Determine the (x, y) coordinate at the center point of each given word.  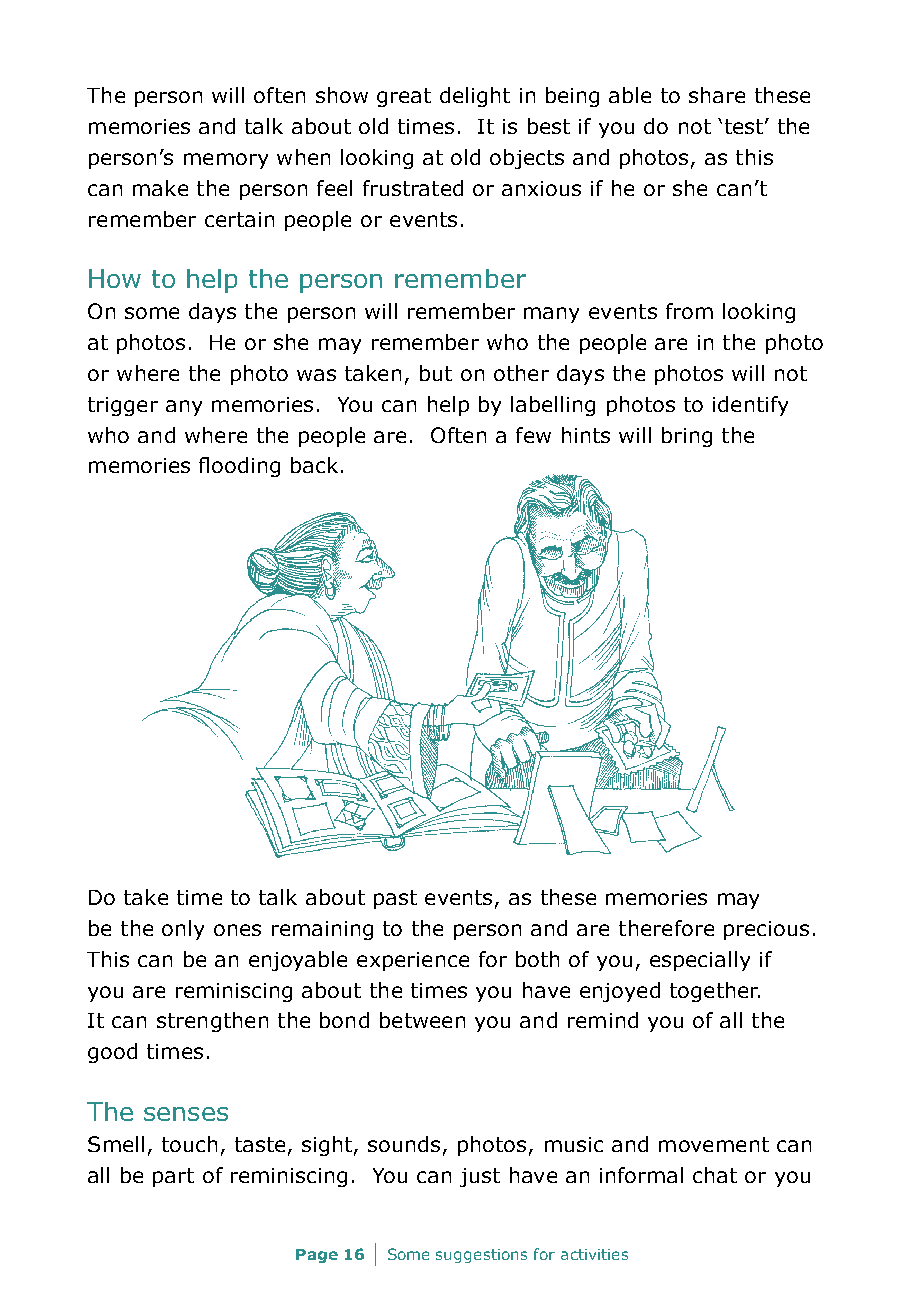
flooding (239, 467)
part (173, 1177)
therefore (666, 928)
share (717, 95)
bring (687, 437)
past (395, 899)
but (436, 373)
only (183, 930)
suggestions (481, 1256)
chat (715, 1175)
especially (700, 961)
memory (226, 161)
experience (413, 961)
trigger (123, 406)
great (404, 97)
